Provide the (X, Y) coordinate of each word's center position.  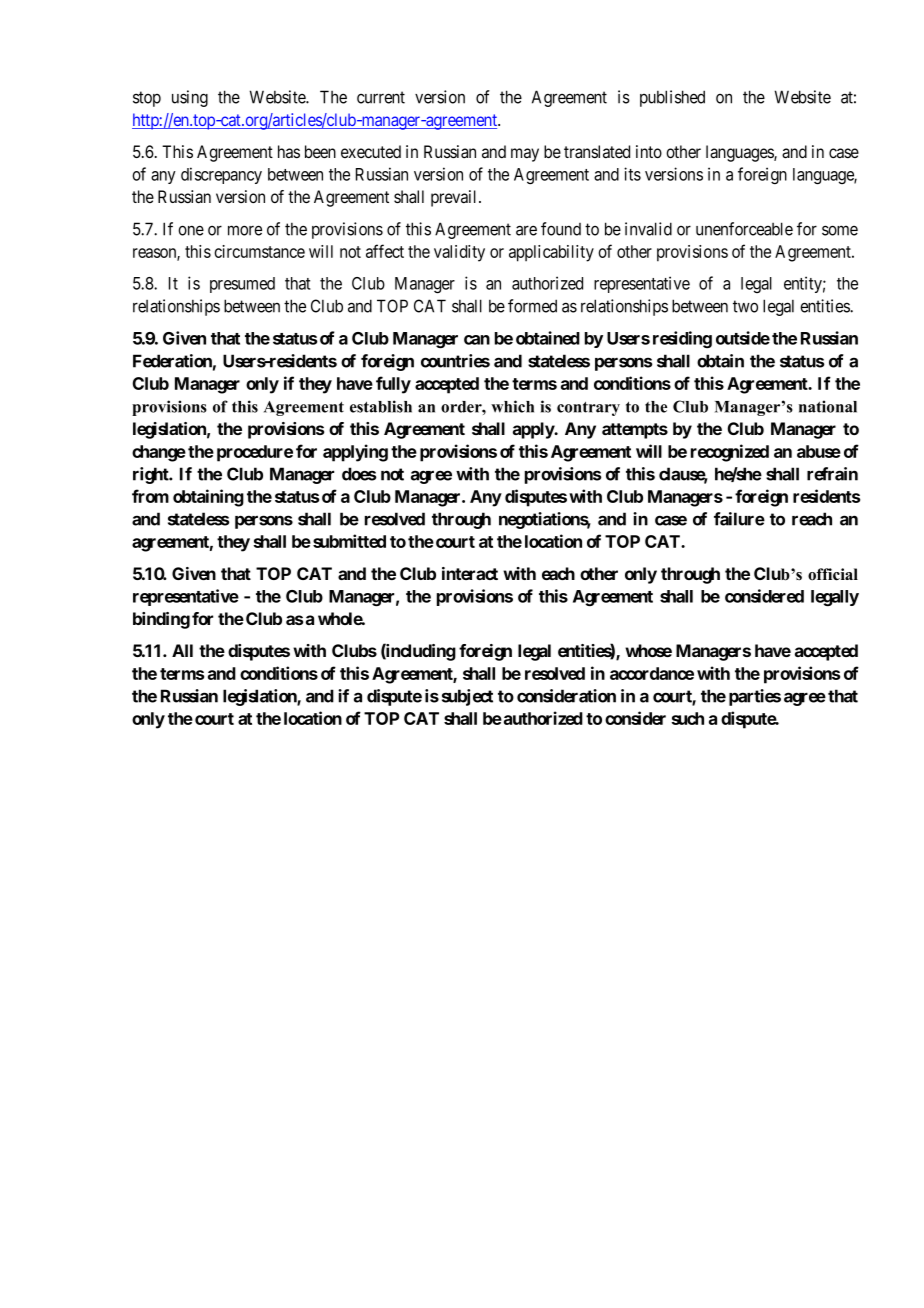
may (525, 155)
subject (467, 697)
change (159, 453)
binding (161, 620)
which (512, 406)
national (828, 406)
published (672, 98)
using (190, 98)
